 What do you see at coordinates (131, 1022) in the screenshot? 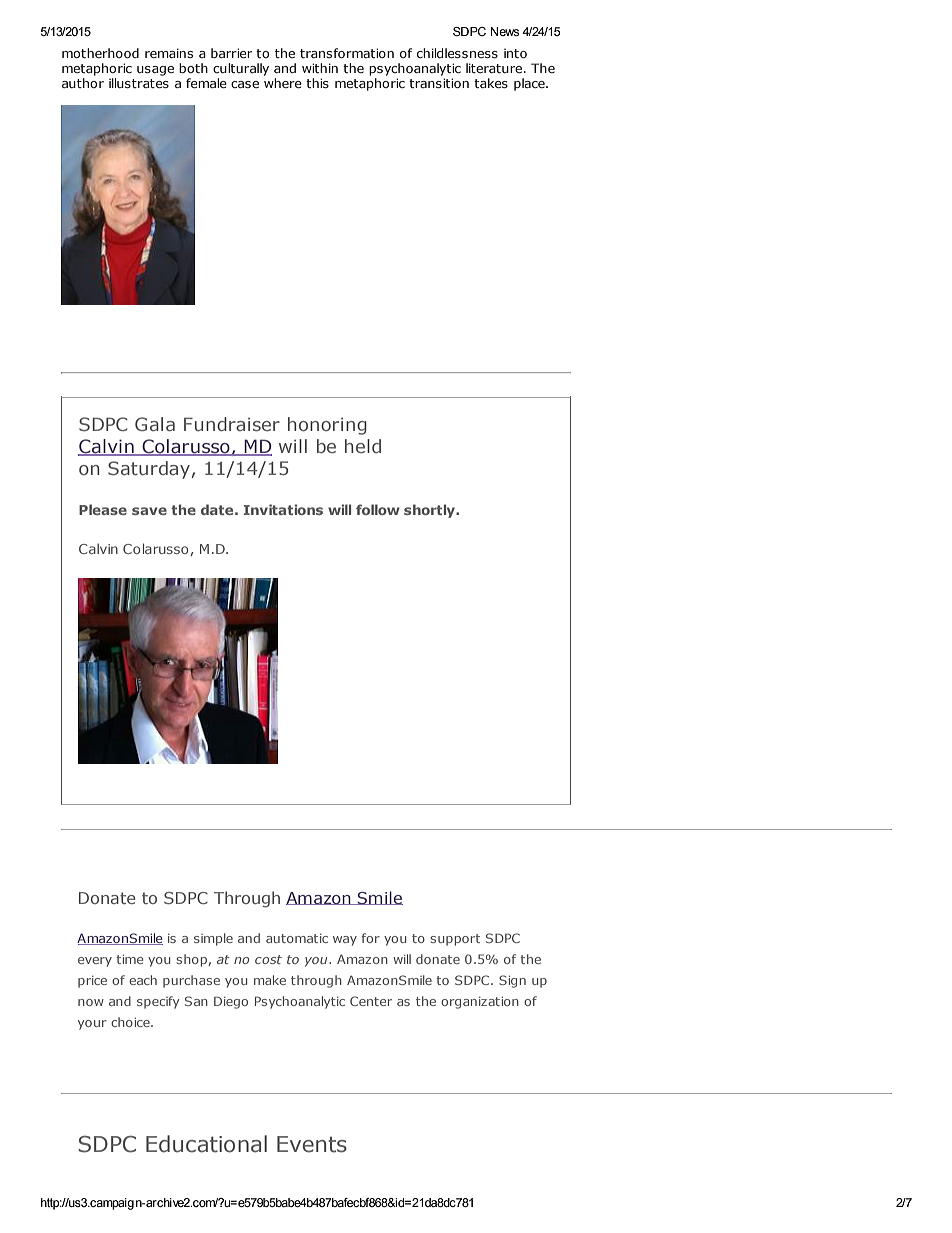
I see `choice` at bounding box center [131, 1022].
